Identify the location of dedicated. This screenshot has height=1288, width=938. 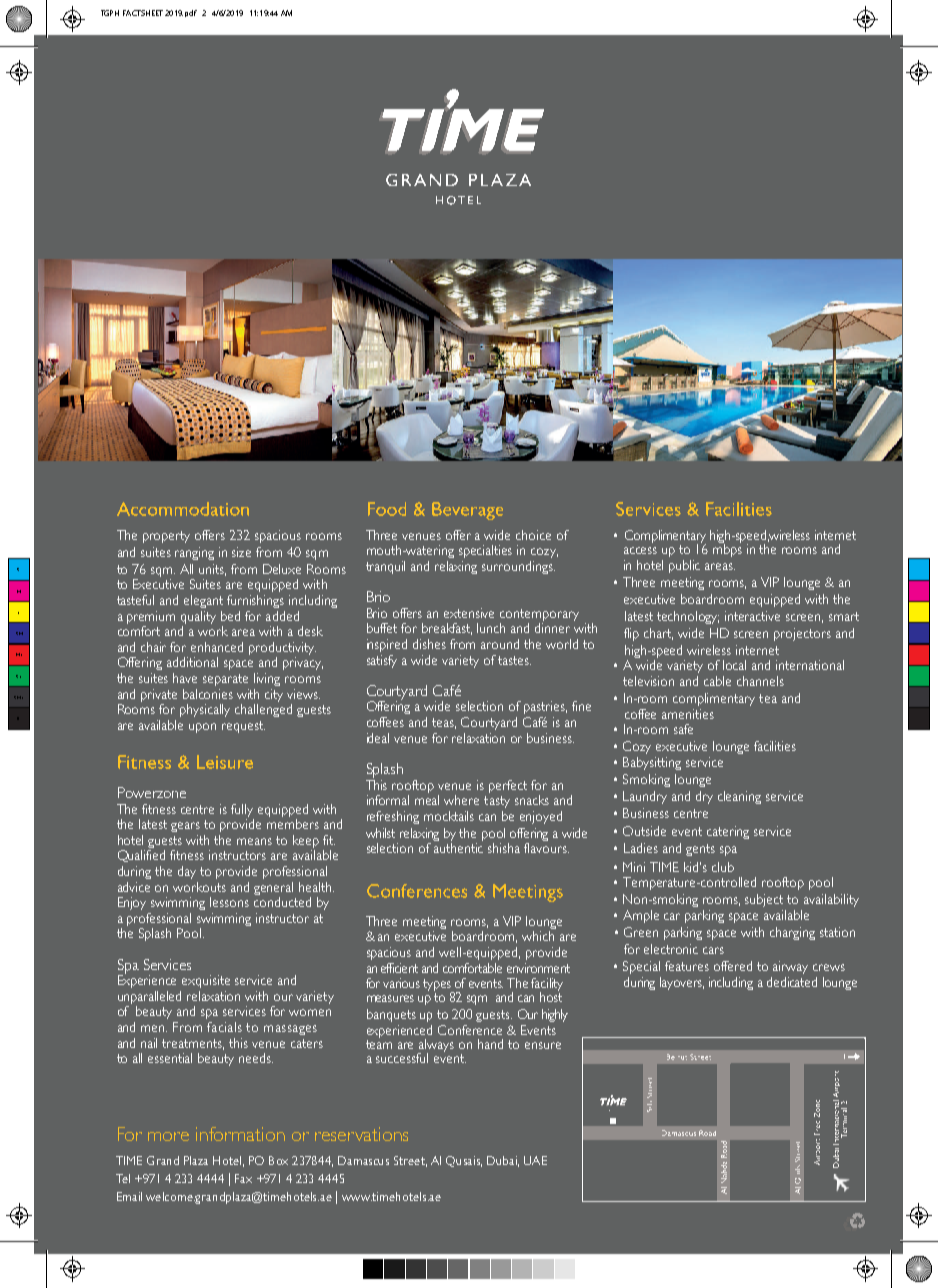
(792, 982).
